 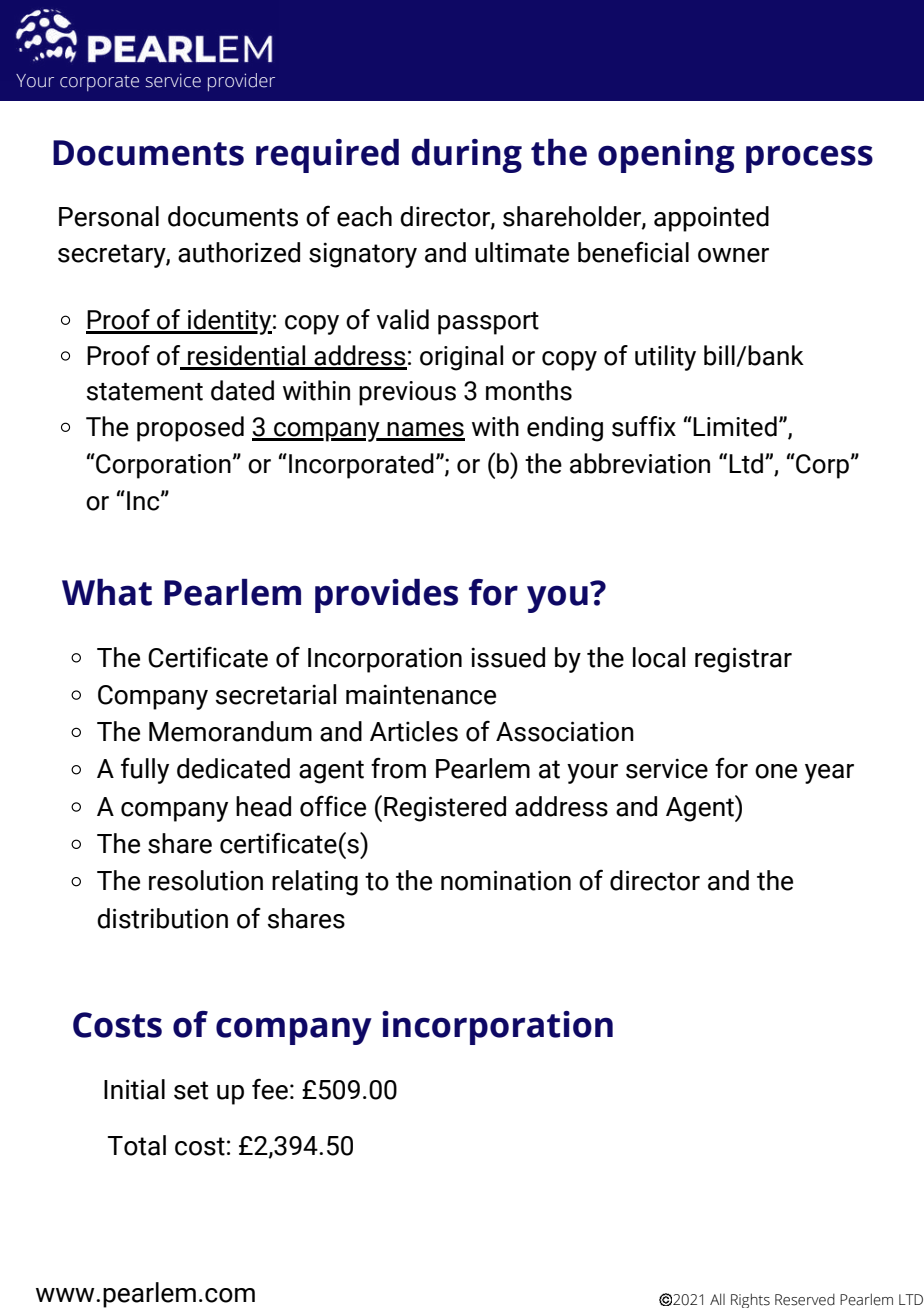 What do you see at coordinates (776, 771) in the image?
I see `one` at bounding box center [776, 771].
